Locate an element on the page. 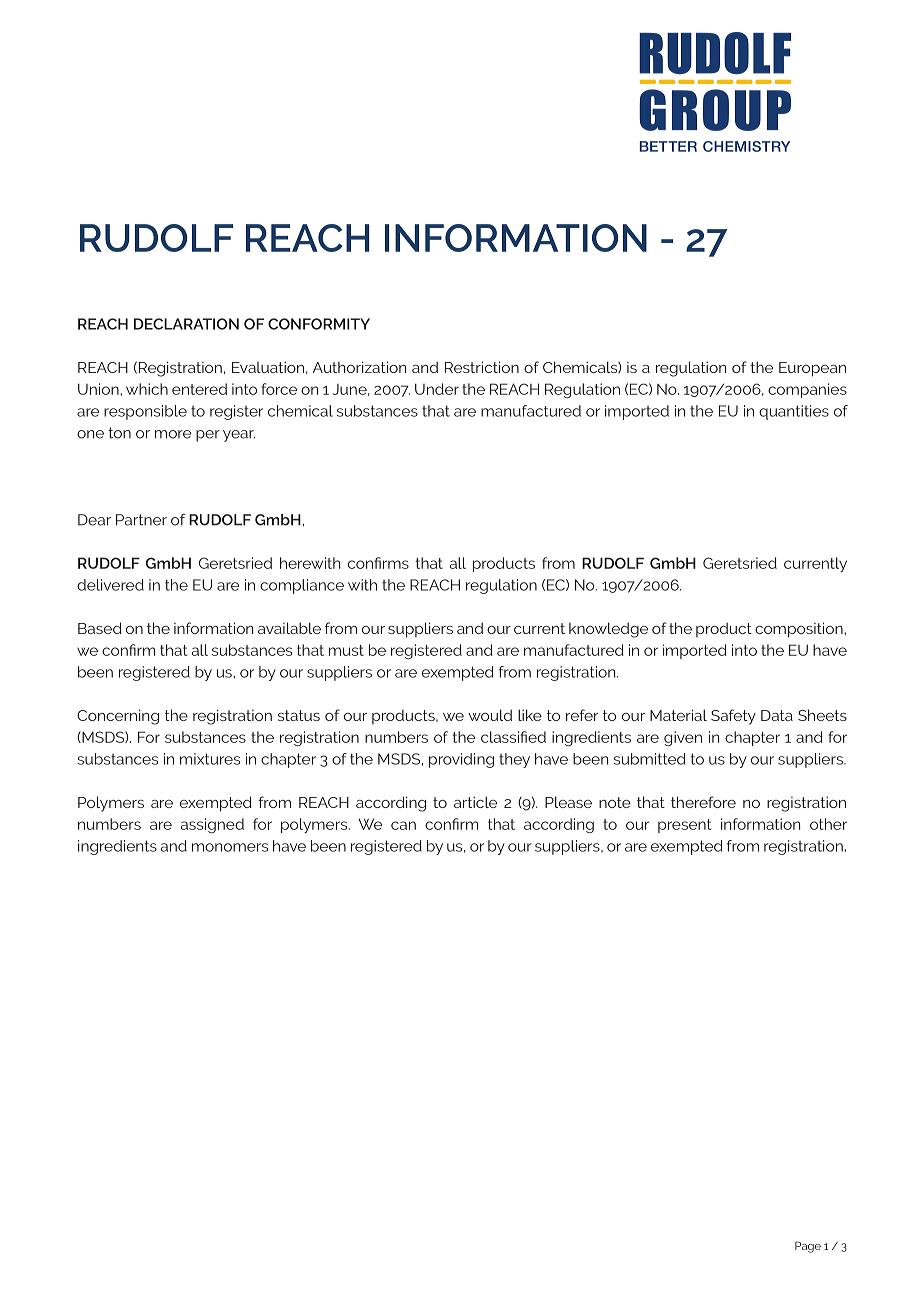 This document has width=924, height=1308. Page is located at coordinates (808, 1247).
